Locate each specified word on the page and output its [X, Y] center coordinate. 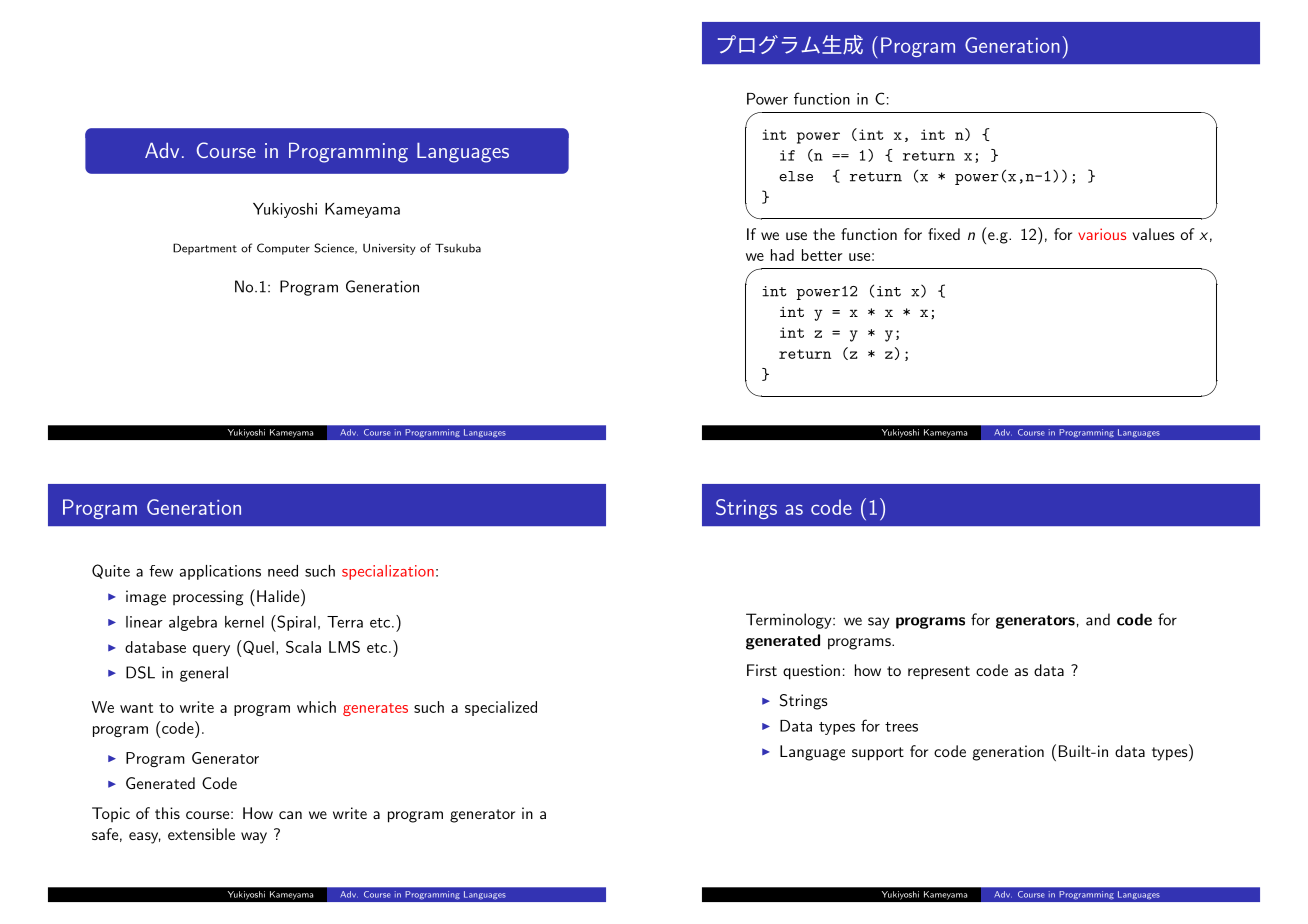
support [878, 754]
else [796, 176]
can [290, 815]
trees [901, 727]
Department [205, 249]
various [1102, 234]
